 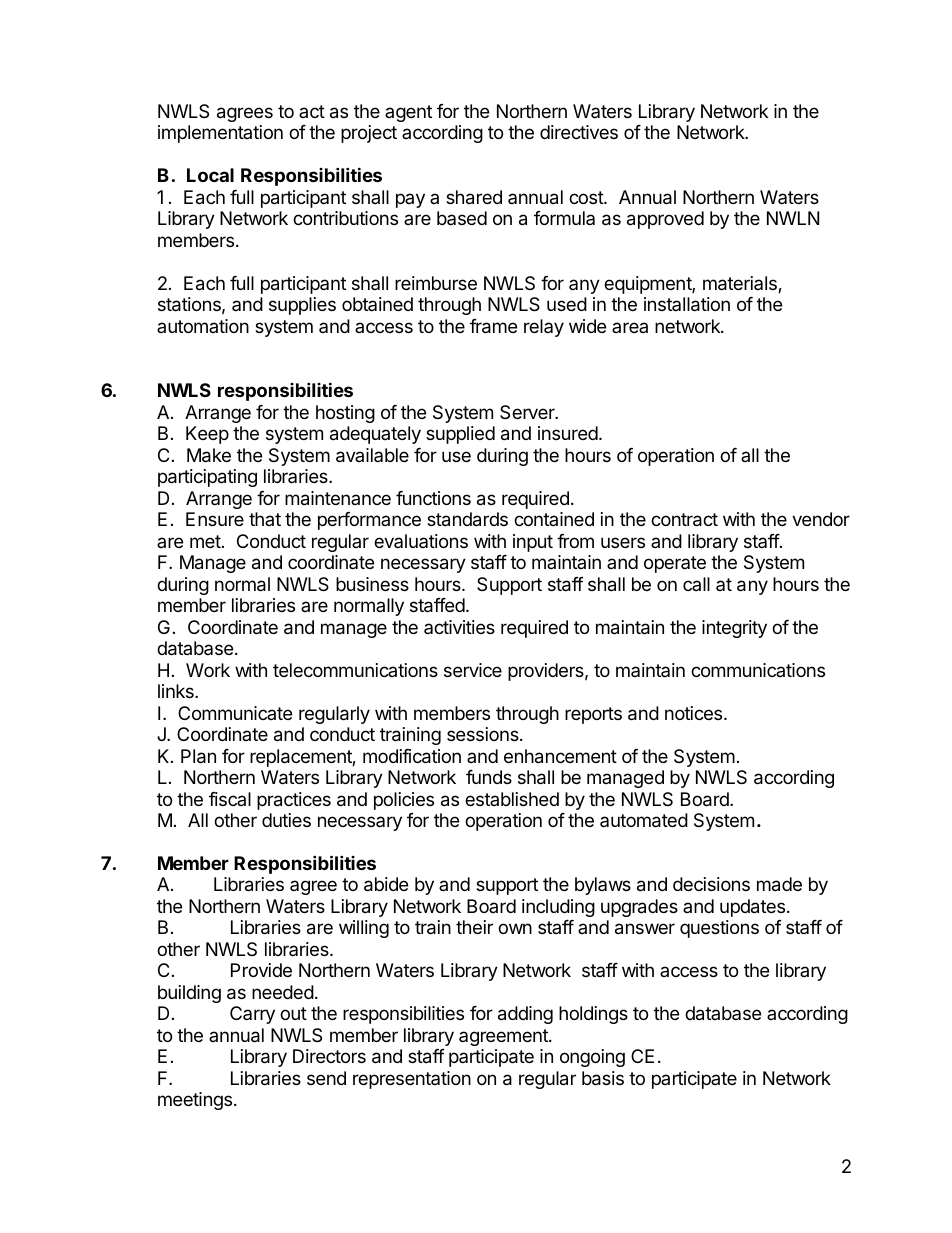 What do you see at coordinates (235, 713) in the screenshot?
I see `Communicate` at bounding box center [235, 713].
